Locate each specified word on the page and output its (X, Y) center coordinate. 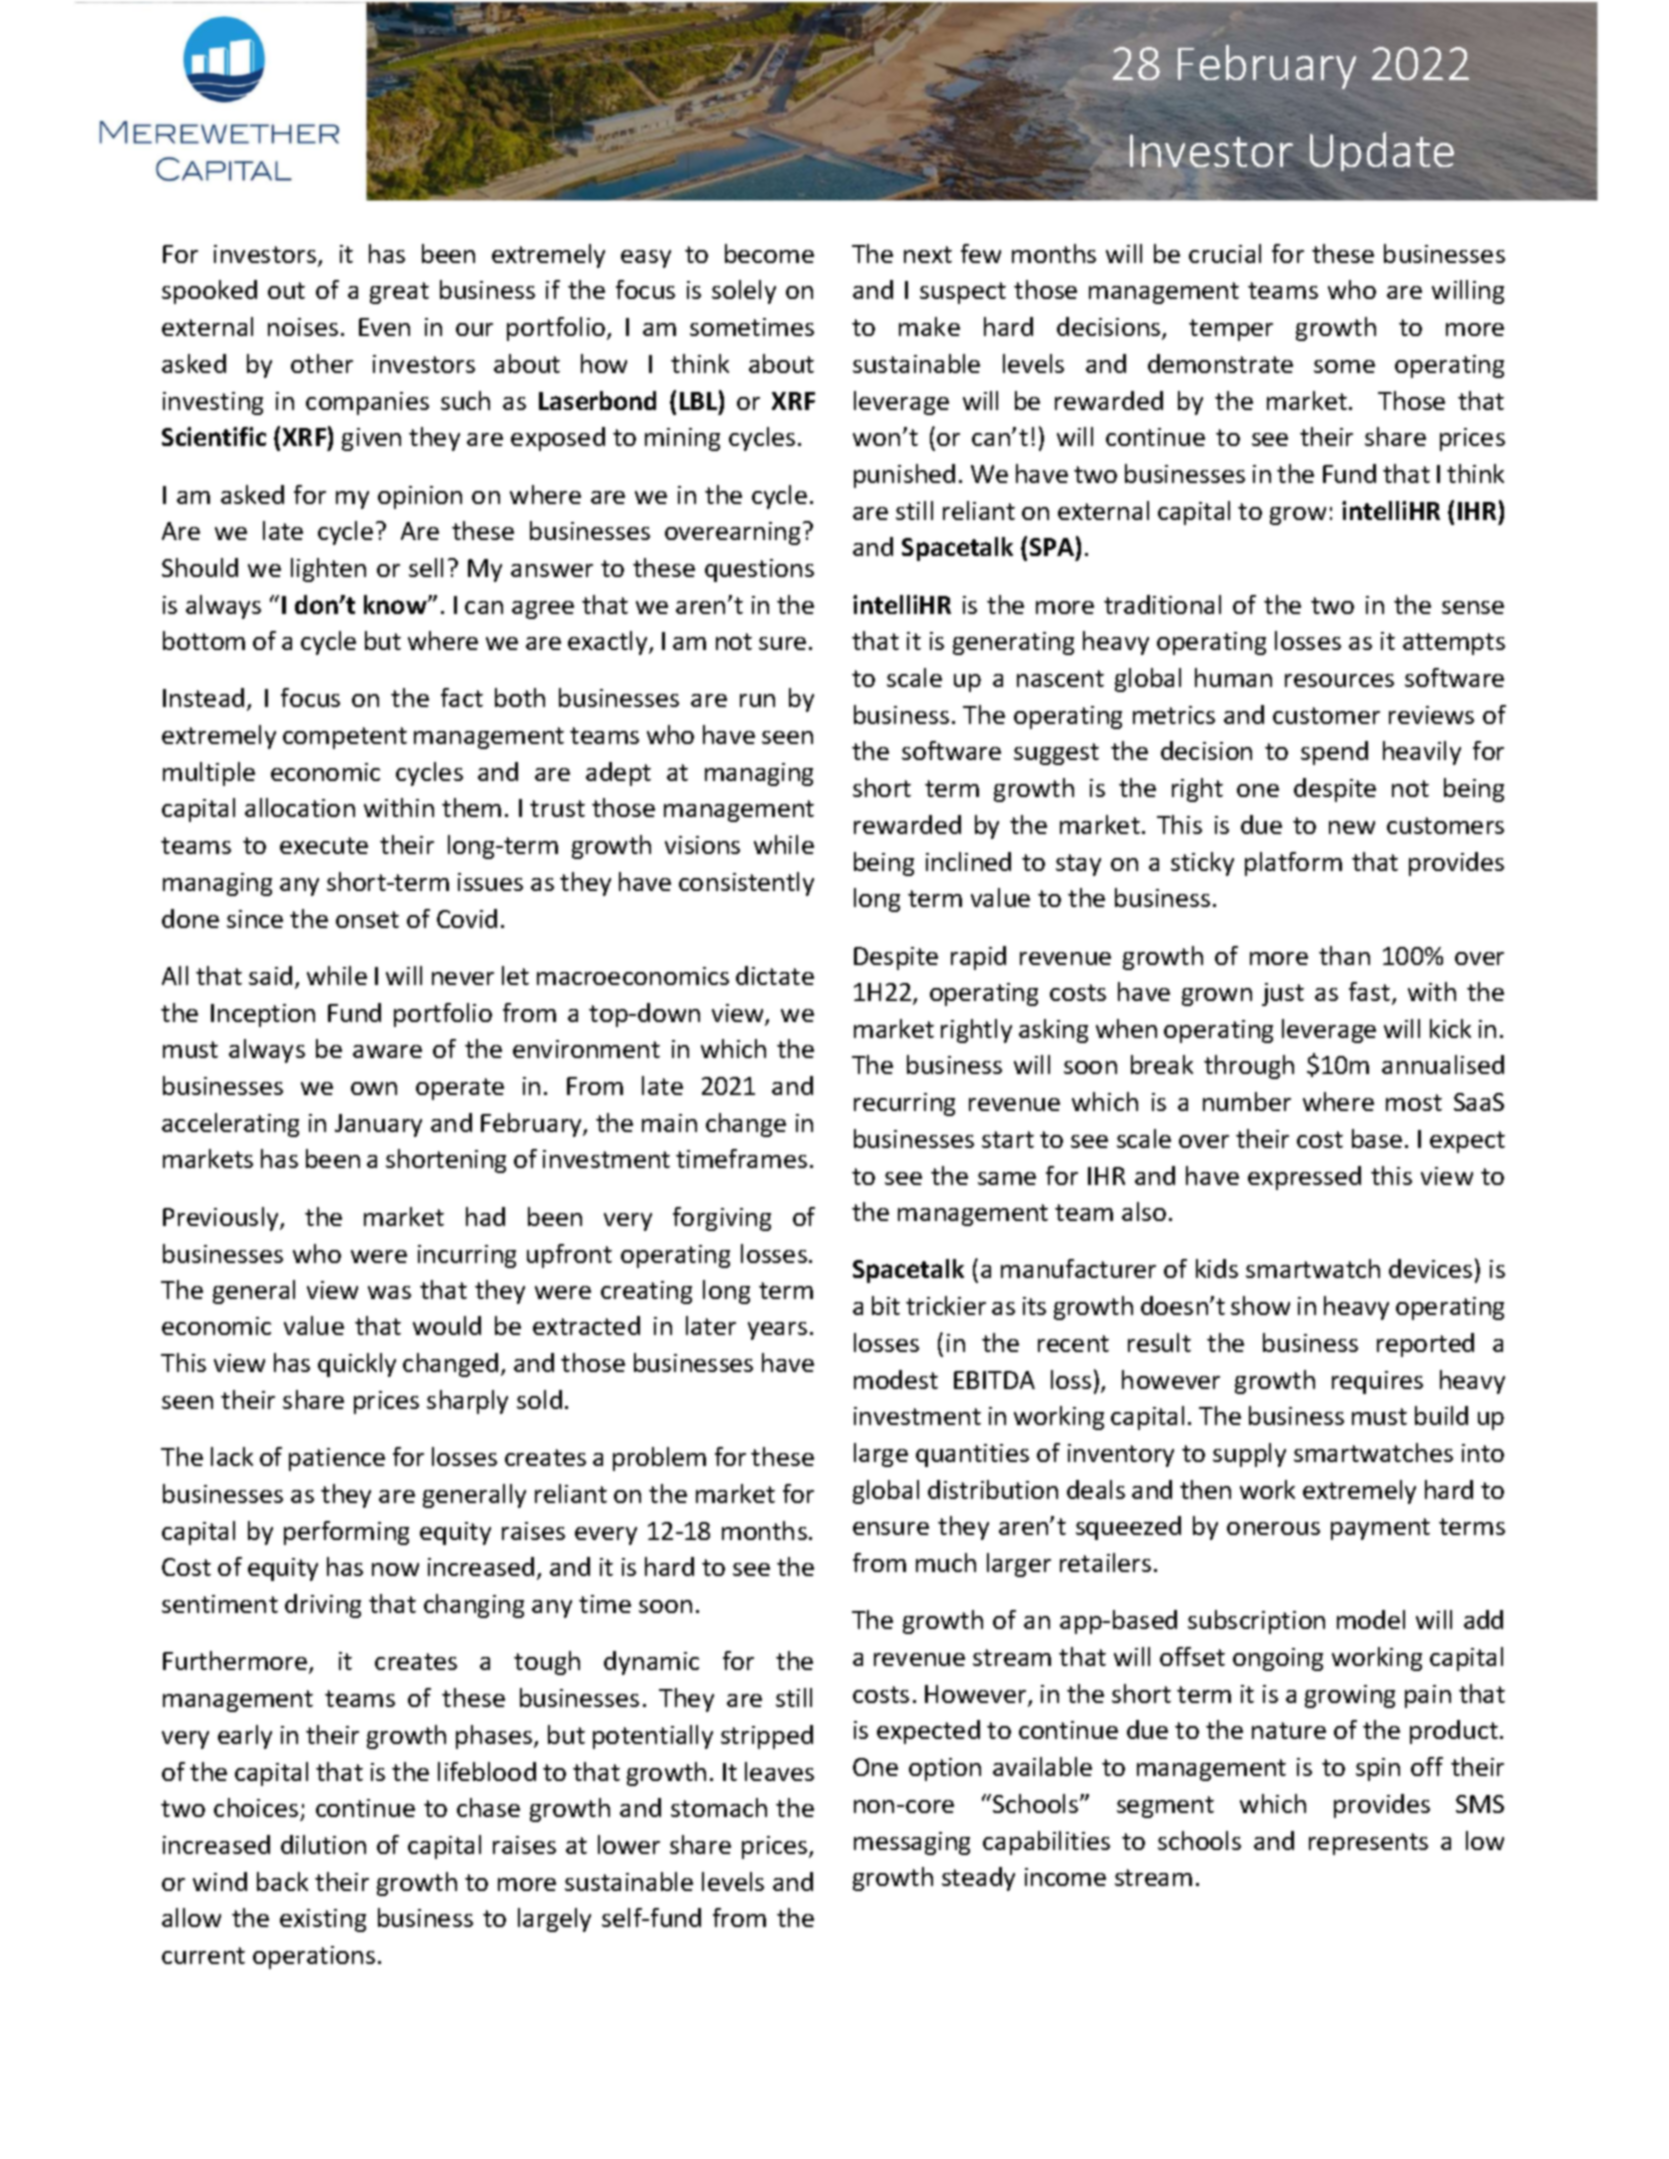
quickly (357, 1365)
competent (345, 738)
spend (1334, 753)
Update (1382, 151)
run (757, 700)
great (399, 293)
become (769, 253)
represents (1368, 1844)
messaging (912, 1843)
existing (323, 1920)
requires (1377, 1382)
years (777, 1331)
